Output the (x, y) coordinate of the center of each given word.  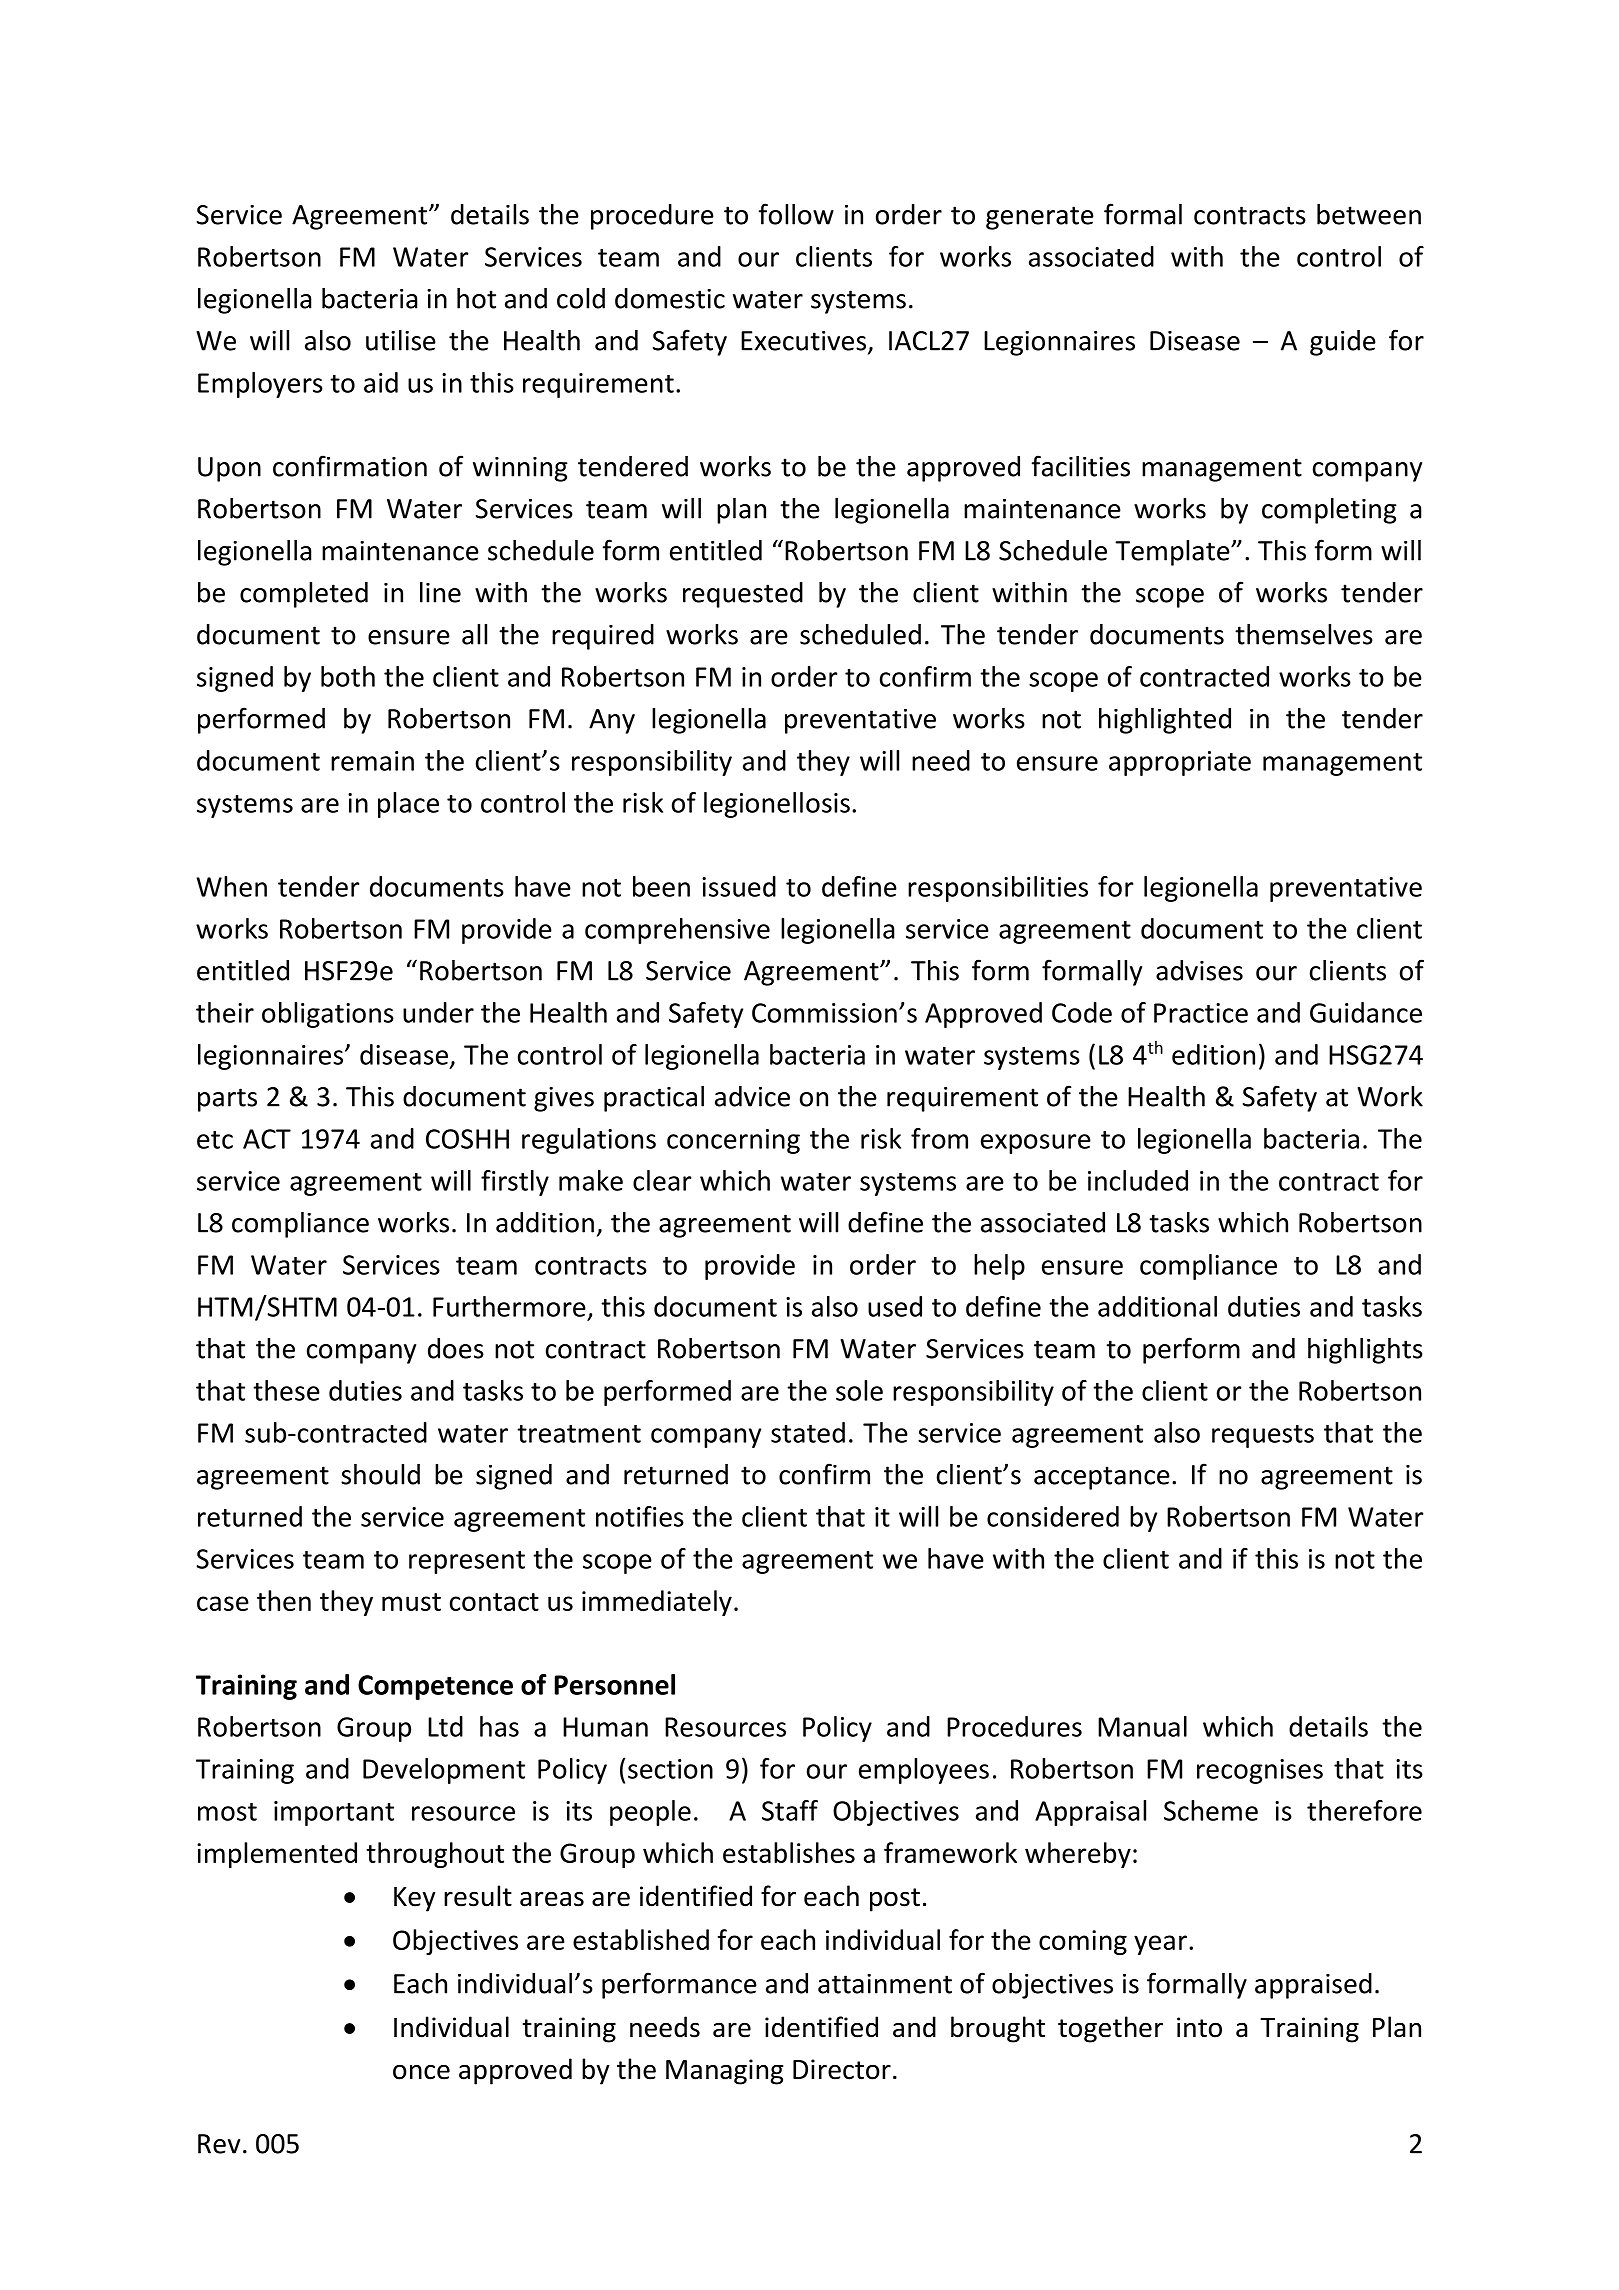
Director (842, 2069)
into (1199, 2027)
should (380, 1474)
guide (1343, 343)
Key (415, 1899)
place (408, 805)
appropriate (1180, 763)
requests (1263, 1436)
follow (796, 214)
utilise (401, 340)
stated (808, 1432)
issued (739, 886)
